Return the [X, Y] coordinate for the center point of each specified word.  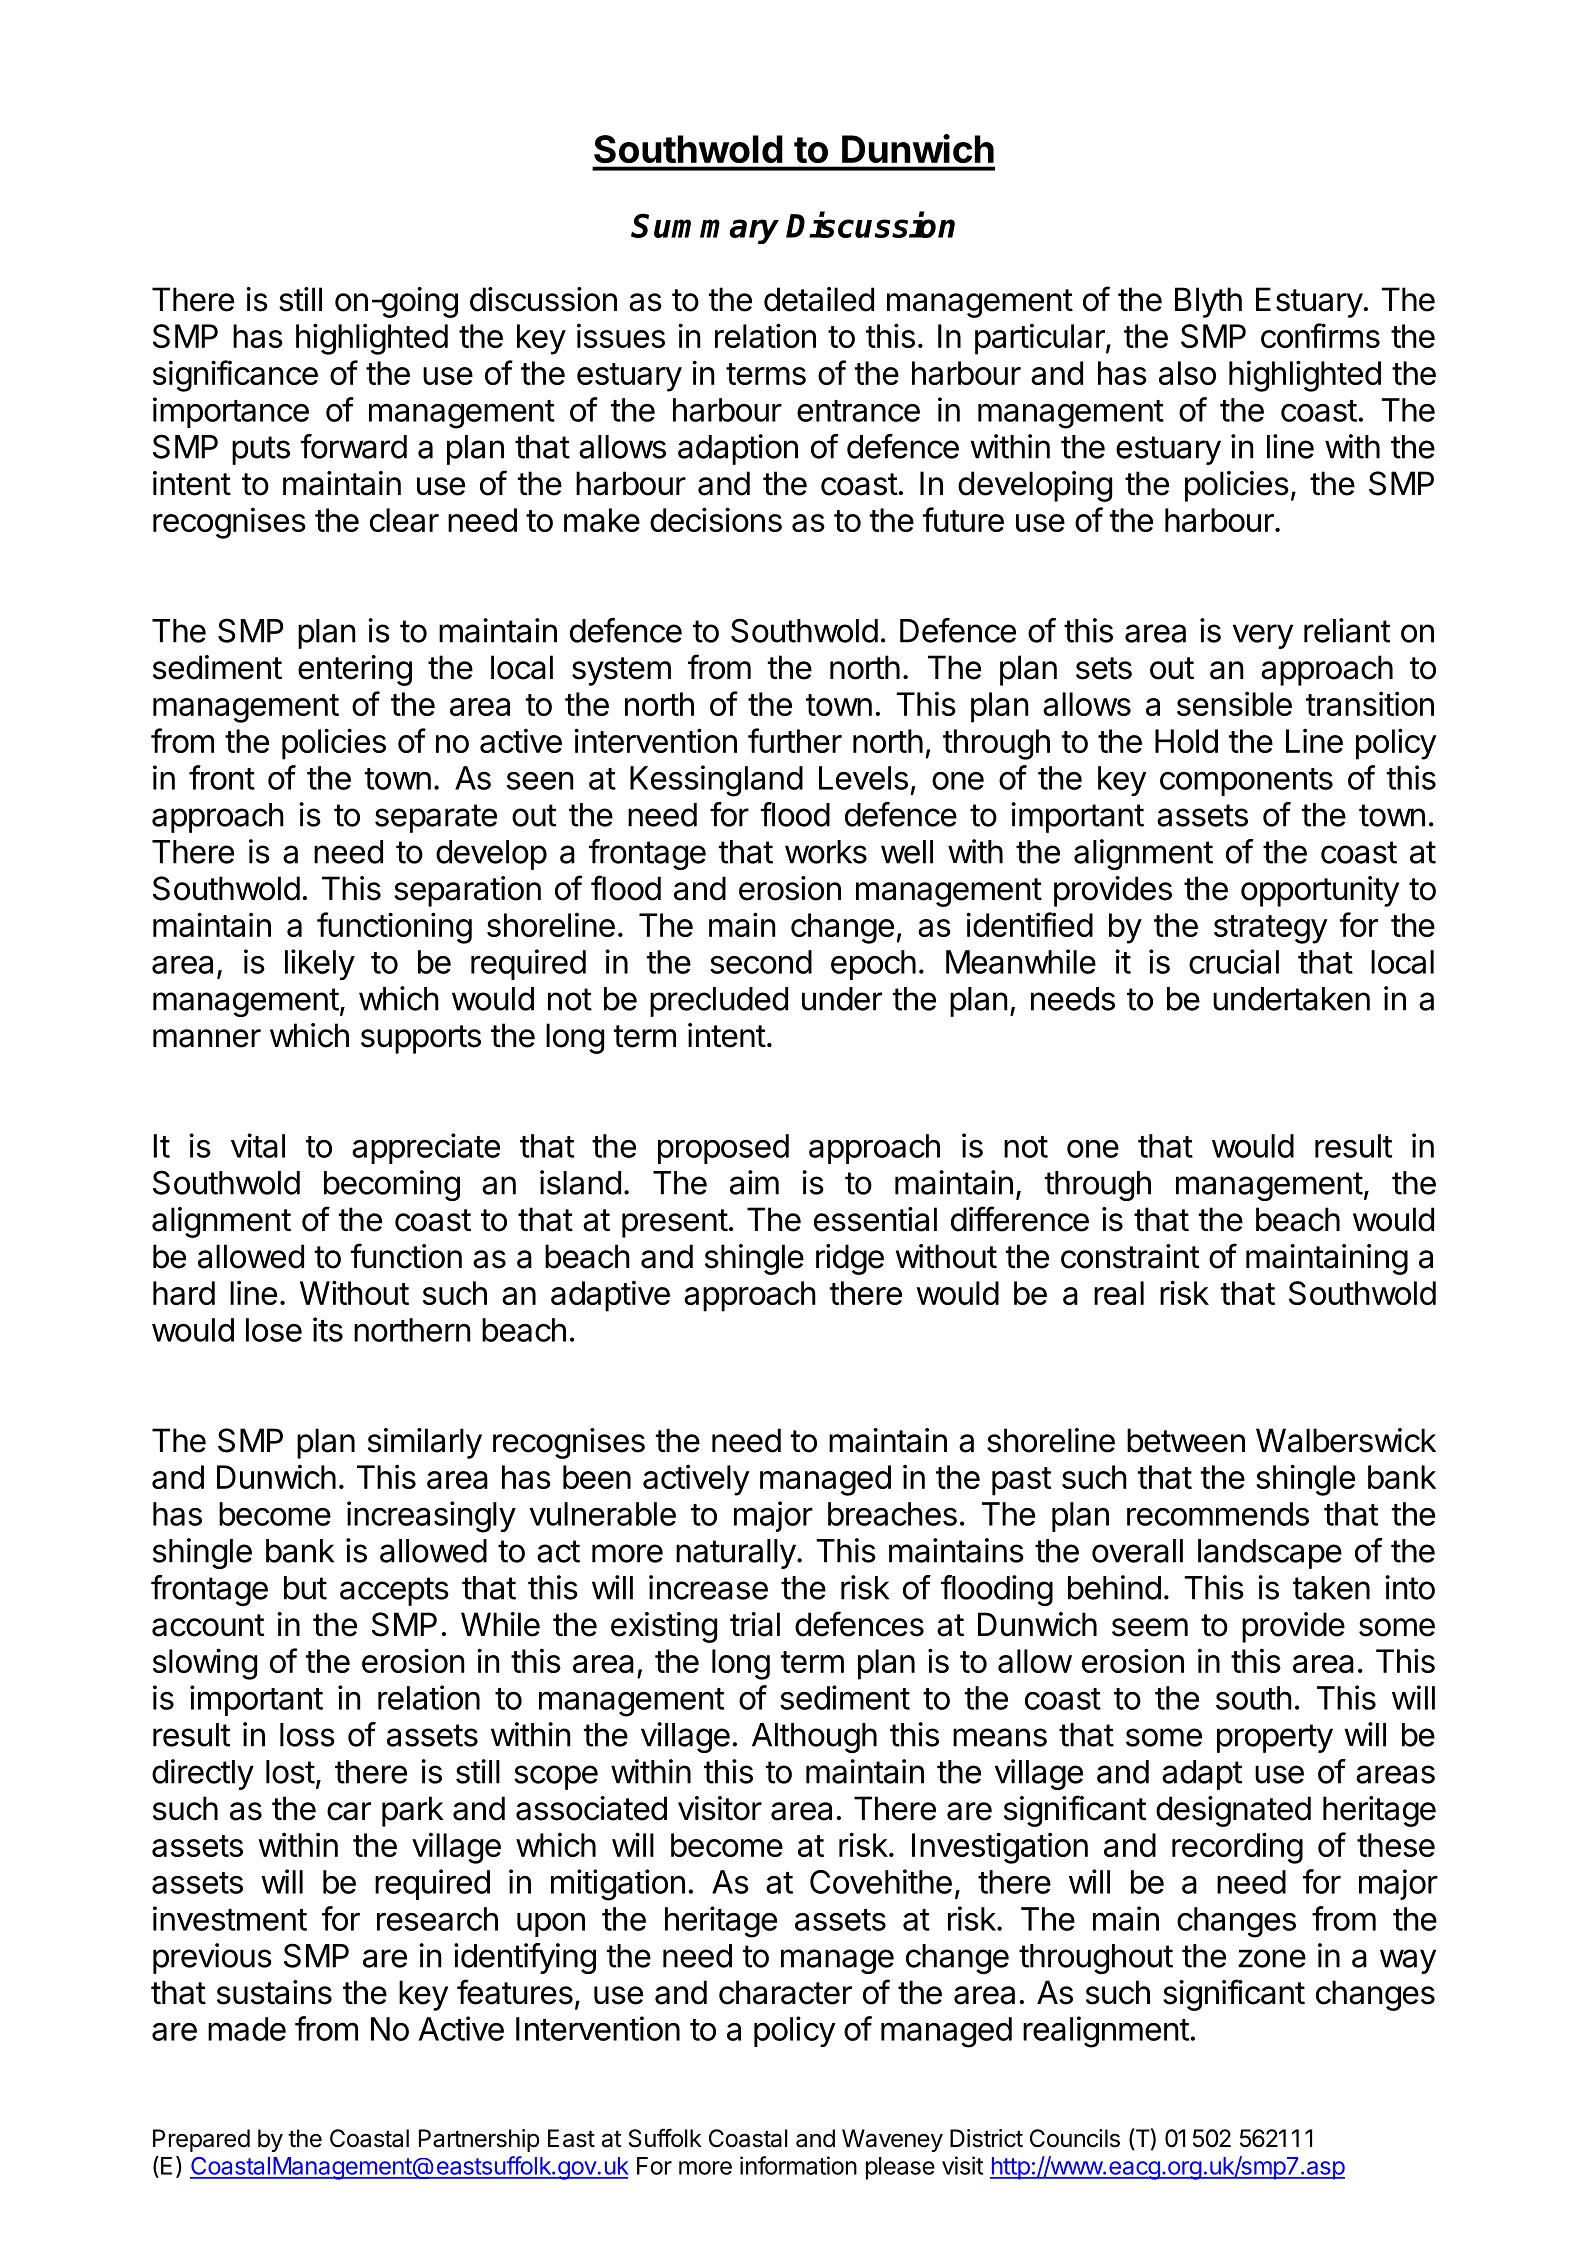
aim [754, 1182]
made [247, 2029]
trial [755, 1624]
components [1246, 782]
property [1275, 1738]
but [305, 1588]
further [795, 740]
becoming [392, 1185]
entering [355, 670]
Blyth [1208, 302]
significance [235, 376]
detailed [819, 299]
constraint [1130, 1256]
